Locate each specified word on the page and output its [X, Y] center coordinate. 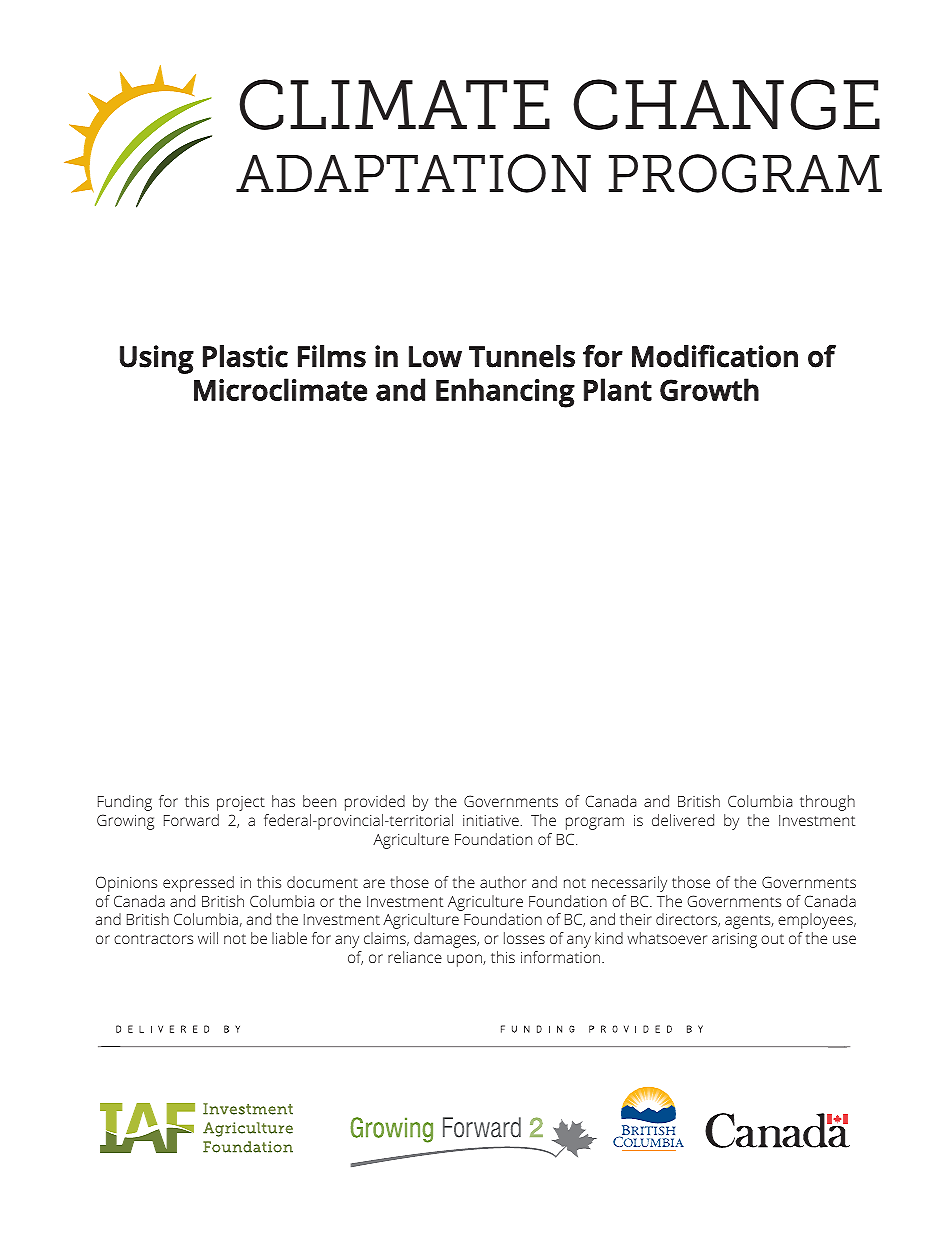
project [241, 803]
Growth [709, 389]
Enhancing [505, 393]
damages [446, 940]
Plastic [245, 356]
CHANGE [726, 104]
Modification [715, 356]
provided [375, 803]
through [827, 803]
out [772, 939]
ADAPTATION [413, 173]
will [208, 938]
